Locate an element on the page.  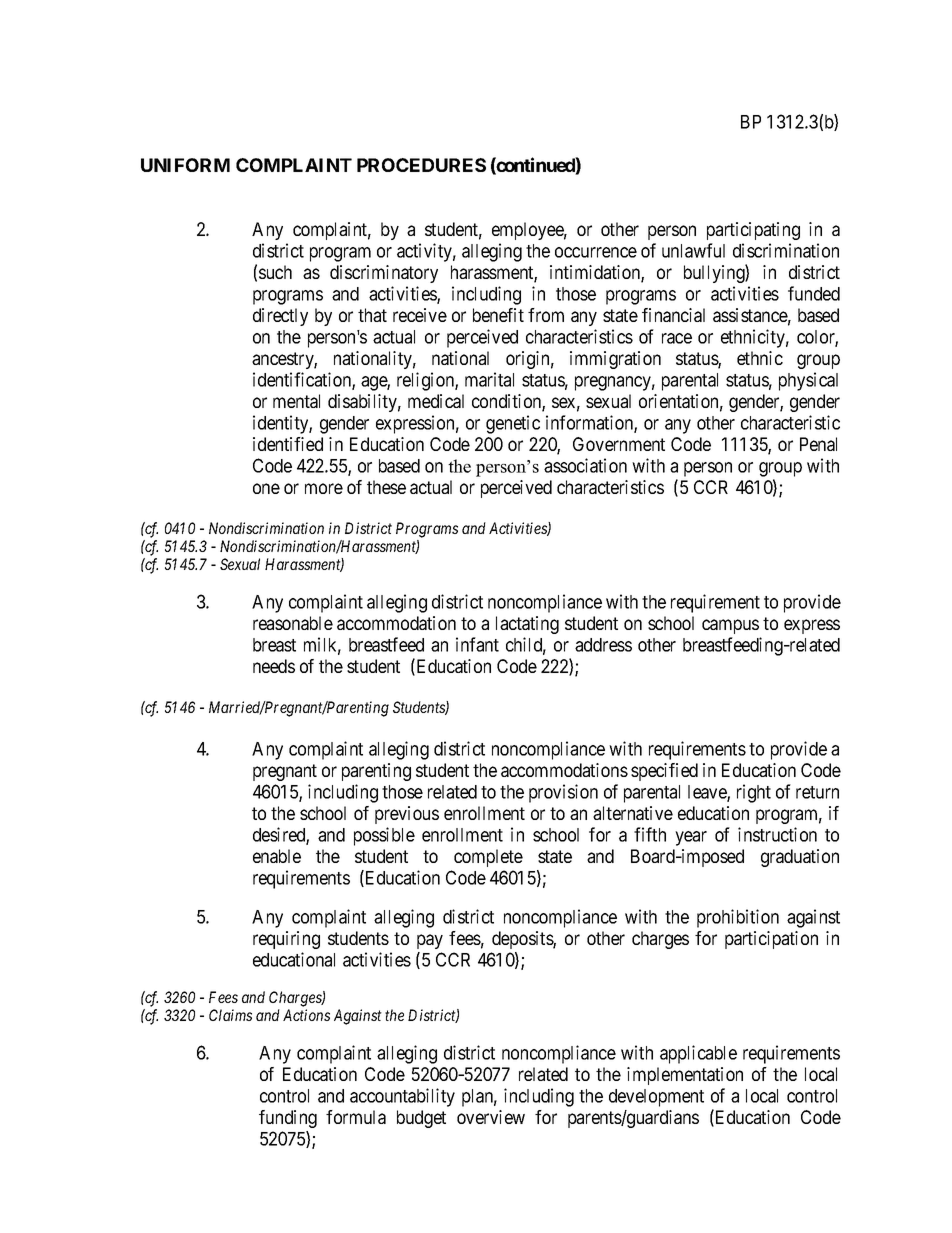
funding is located at coordinates (288, 1119).
